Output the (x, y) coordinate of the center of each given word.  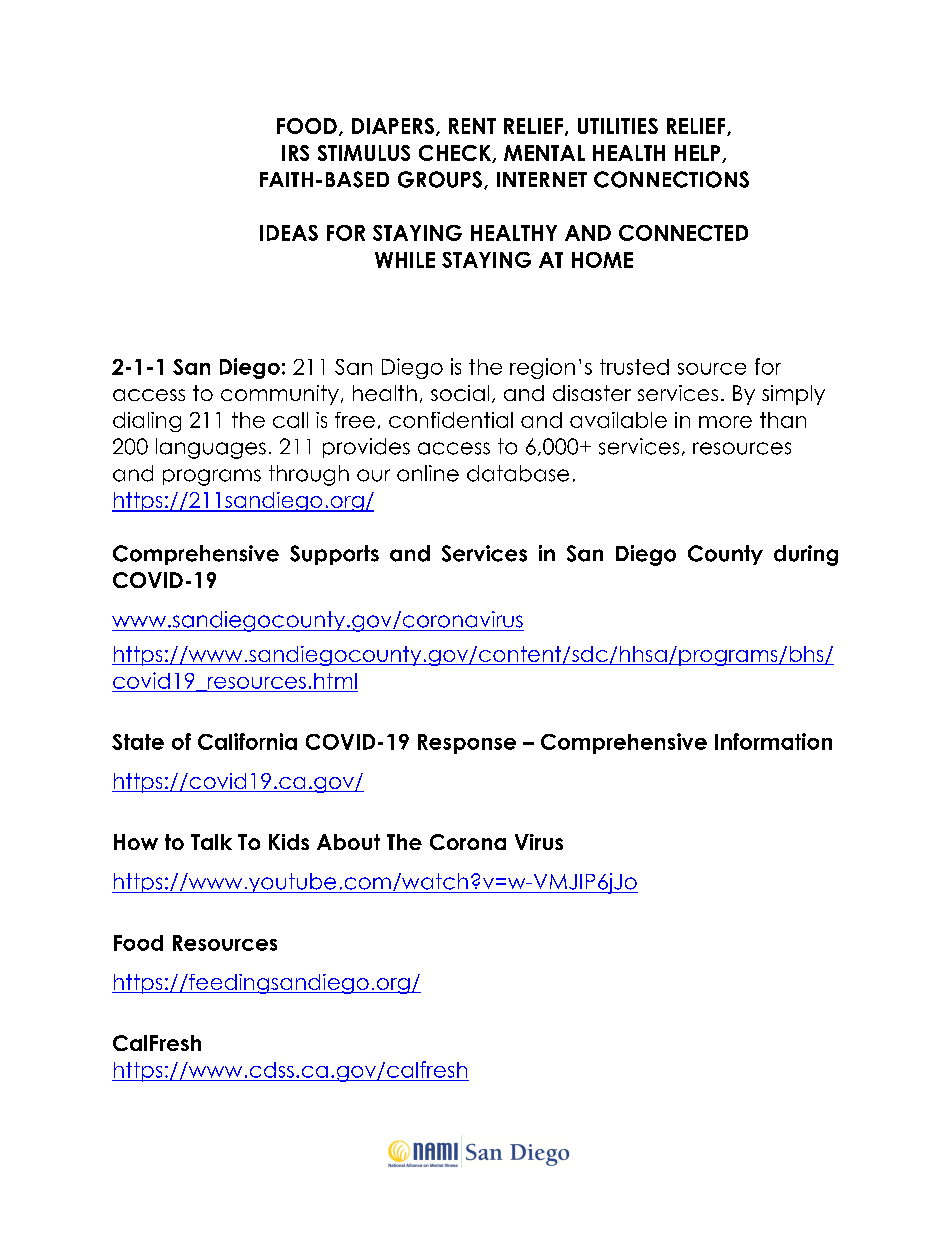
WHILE (405, 260)
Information (773, 741)
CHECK (456, 154)
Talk (211, 842)
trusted (634, 367)
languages (211, 448)
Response (467, 744)
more (725, 422)
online (428, 473)
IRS (295, 153)
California (247, 741)
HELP (699, 154)
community (280, 395)
